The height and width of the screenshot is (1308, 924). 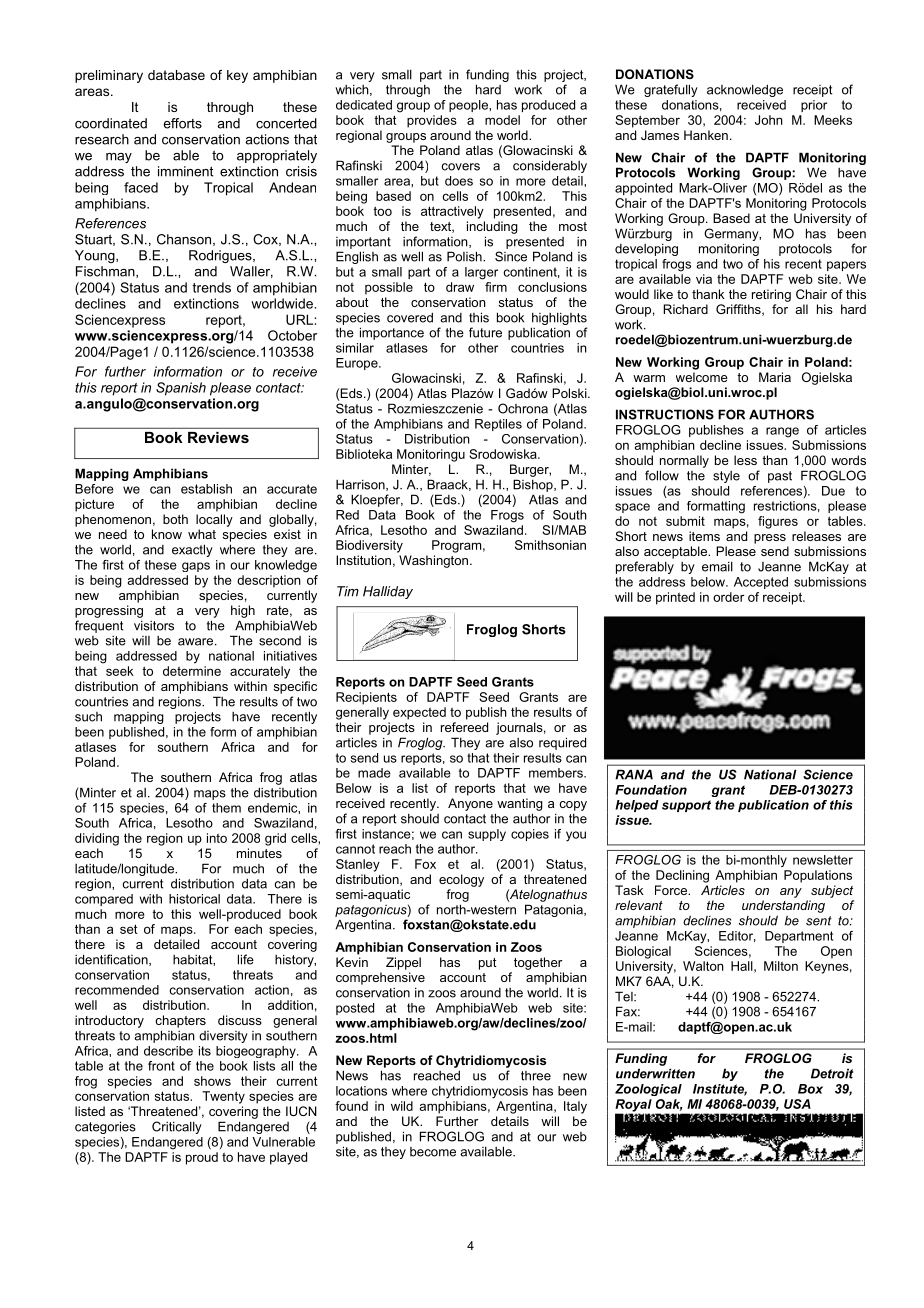 I want to click on Critically, so click(x=177, y=1127).
